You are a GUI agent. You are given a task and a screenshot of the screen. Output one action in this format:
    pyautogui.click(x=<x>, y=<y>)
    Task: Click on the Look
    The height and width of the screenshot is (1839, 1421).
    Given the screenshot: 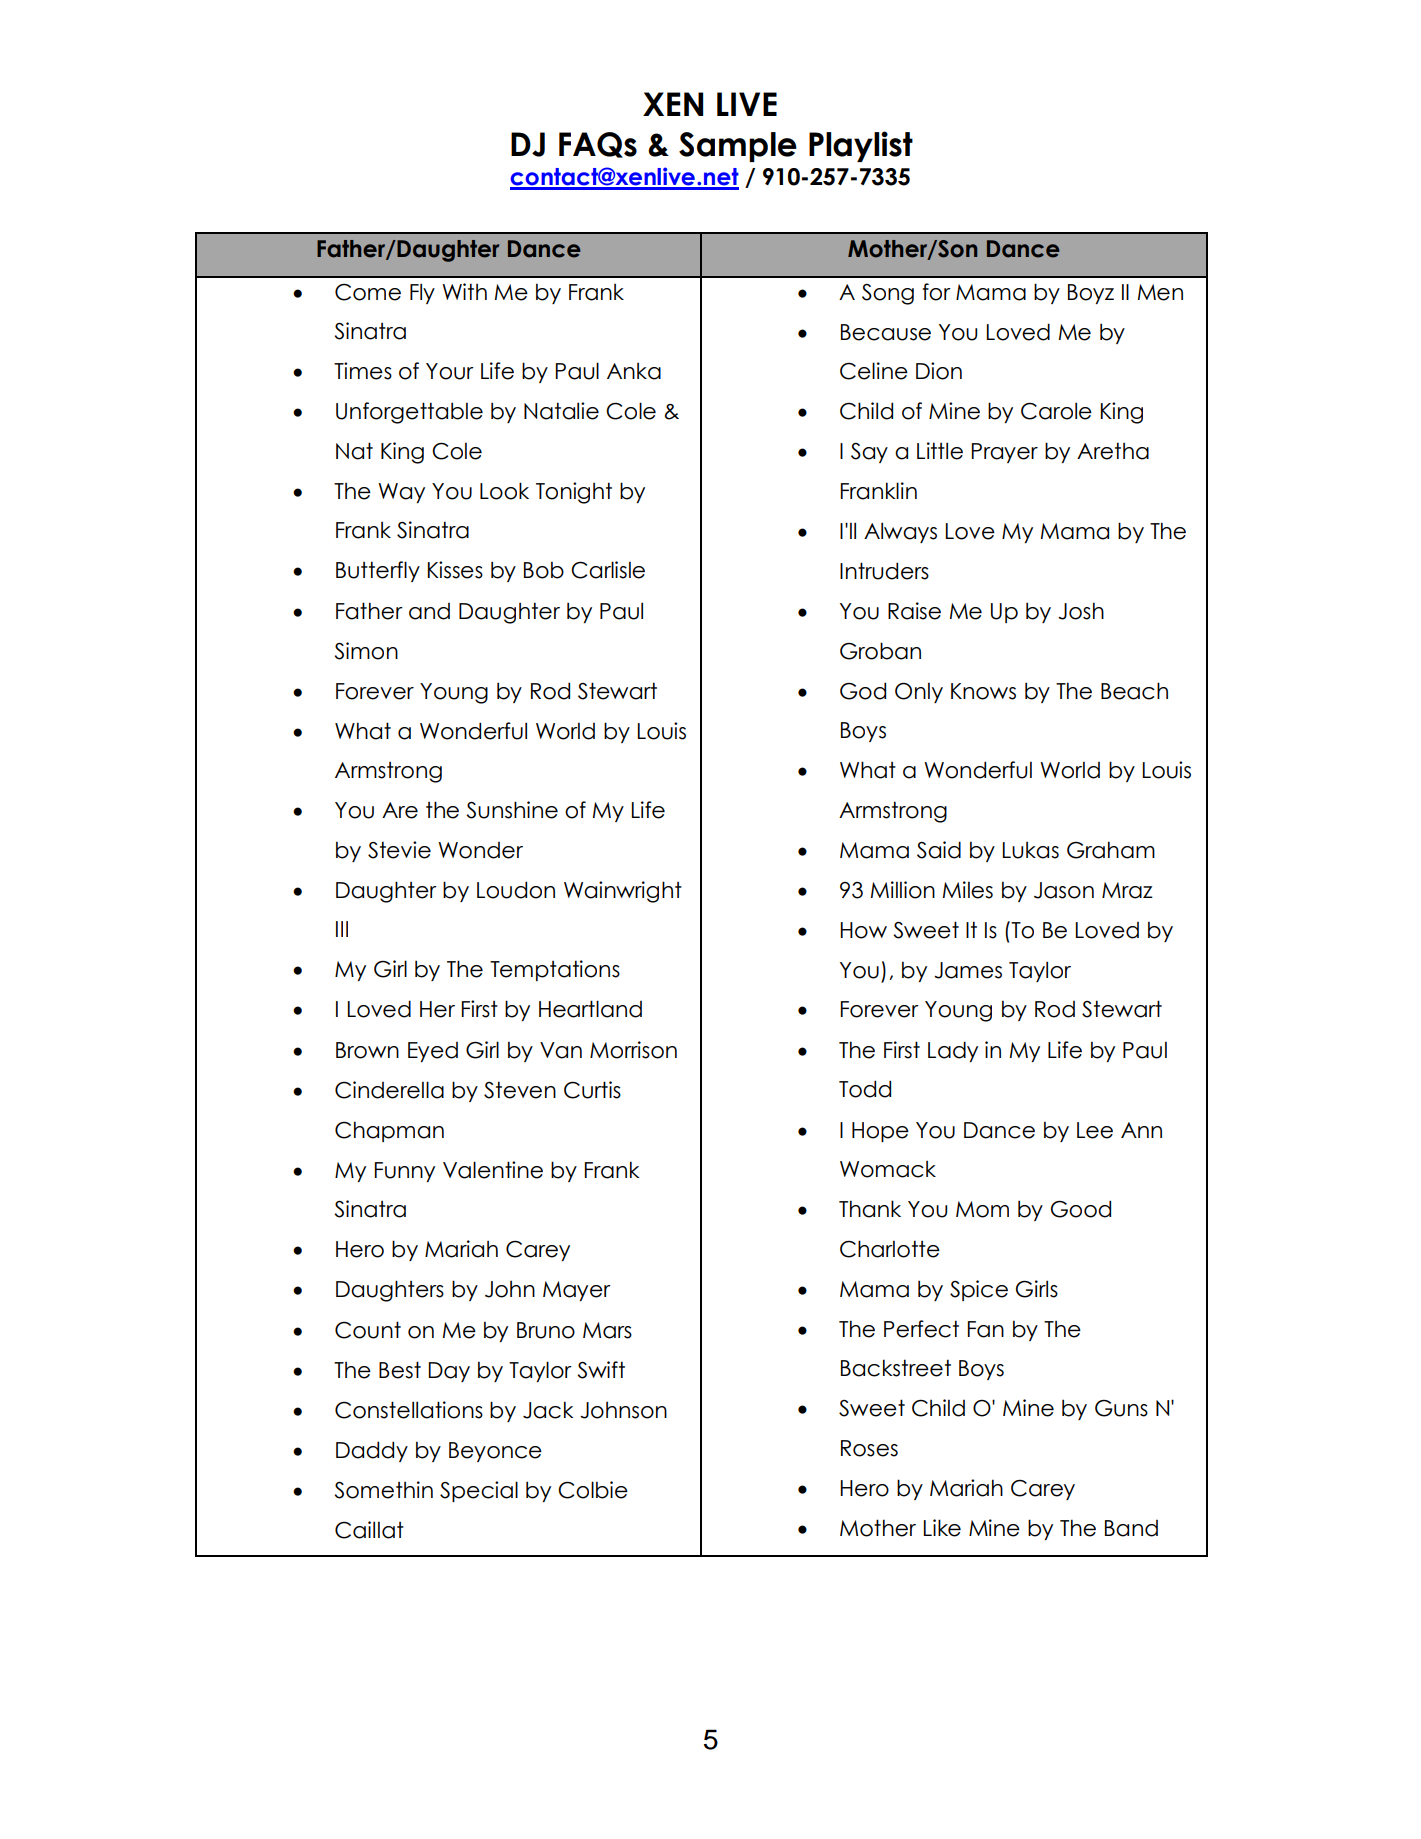 What is the action you would take?
    pyautogui.click(x=504, y=491)
